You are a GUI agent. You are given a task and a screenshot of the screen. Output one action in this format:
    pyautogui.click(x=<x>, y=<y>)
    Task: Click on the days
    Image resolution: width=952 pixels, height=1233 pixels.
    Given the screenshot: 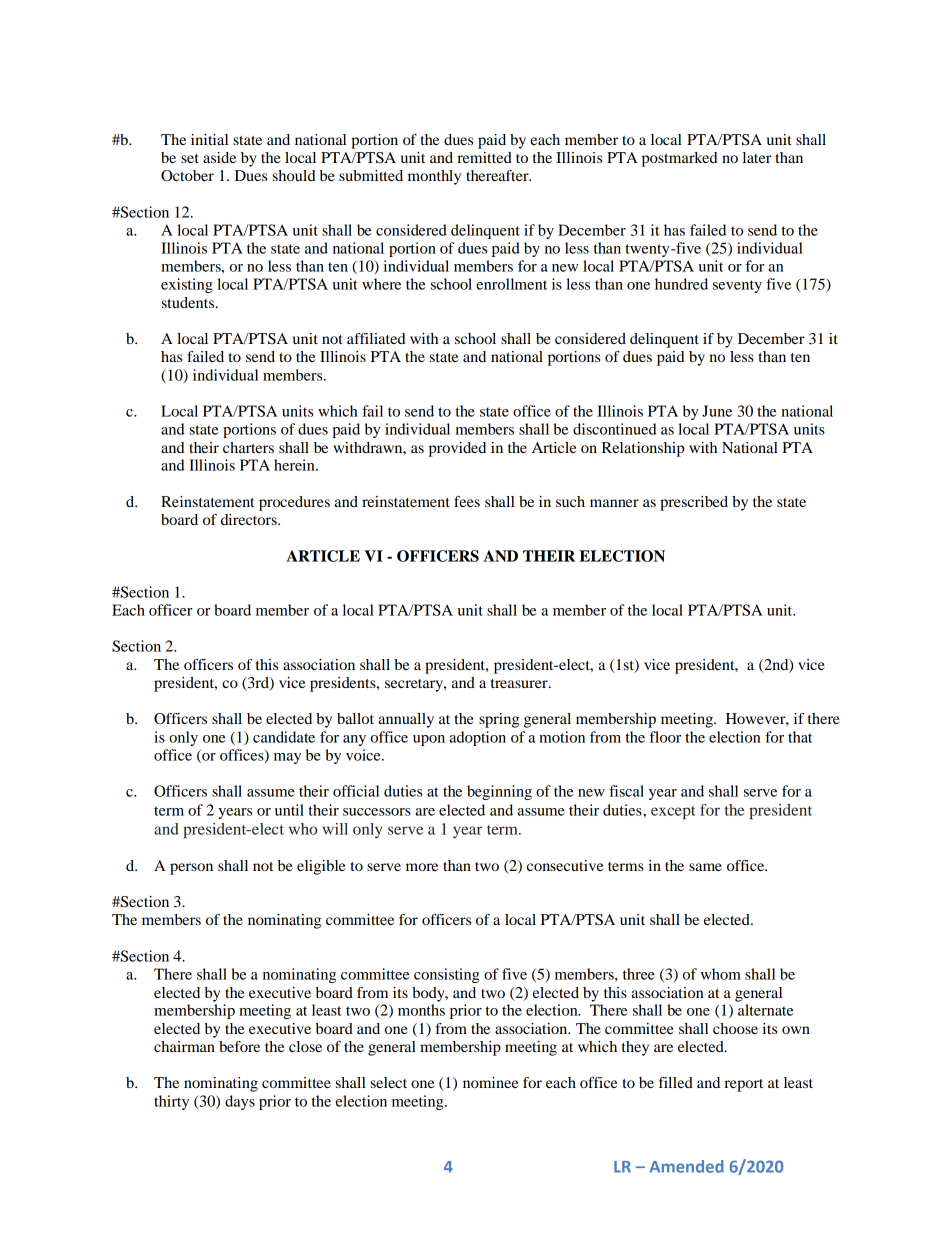 What is the action you would take?
    pyautogui.click(x=240, y=1102)
